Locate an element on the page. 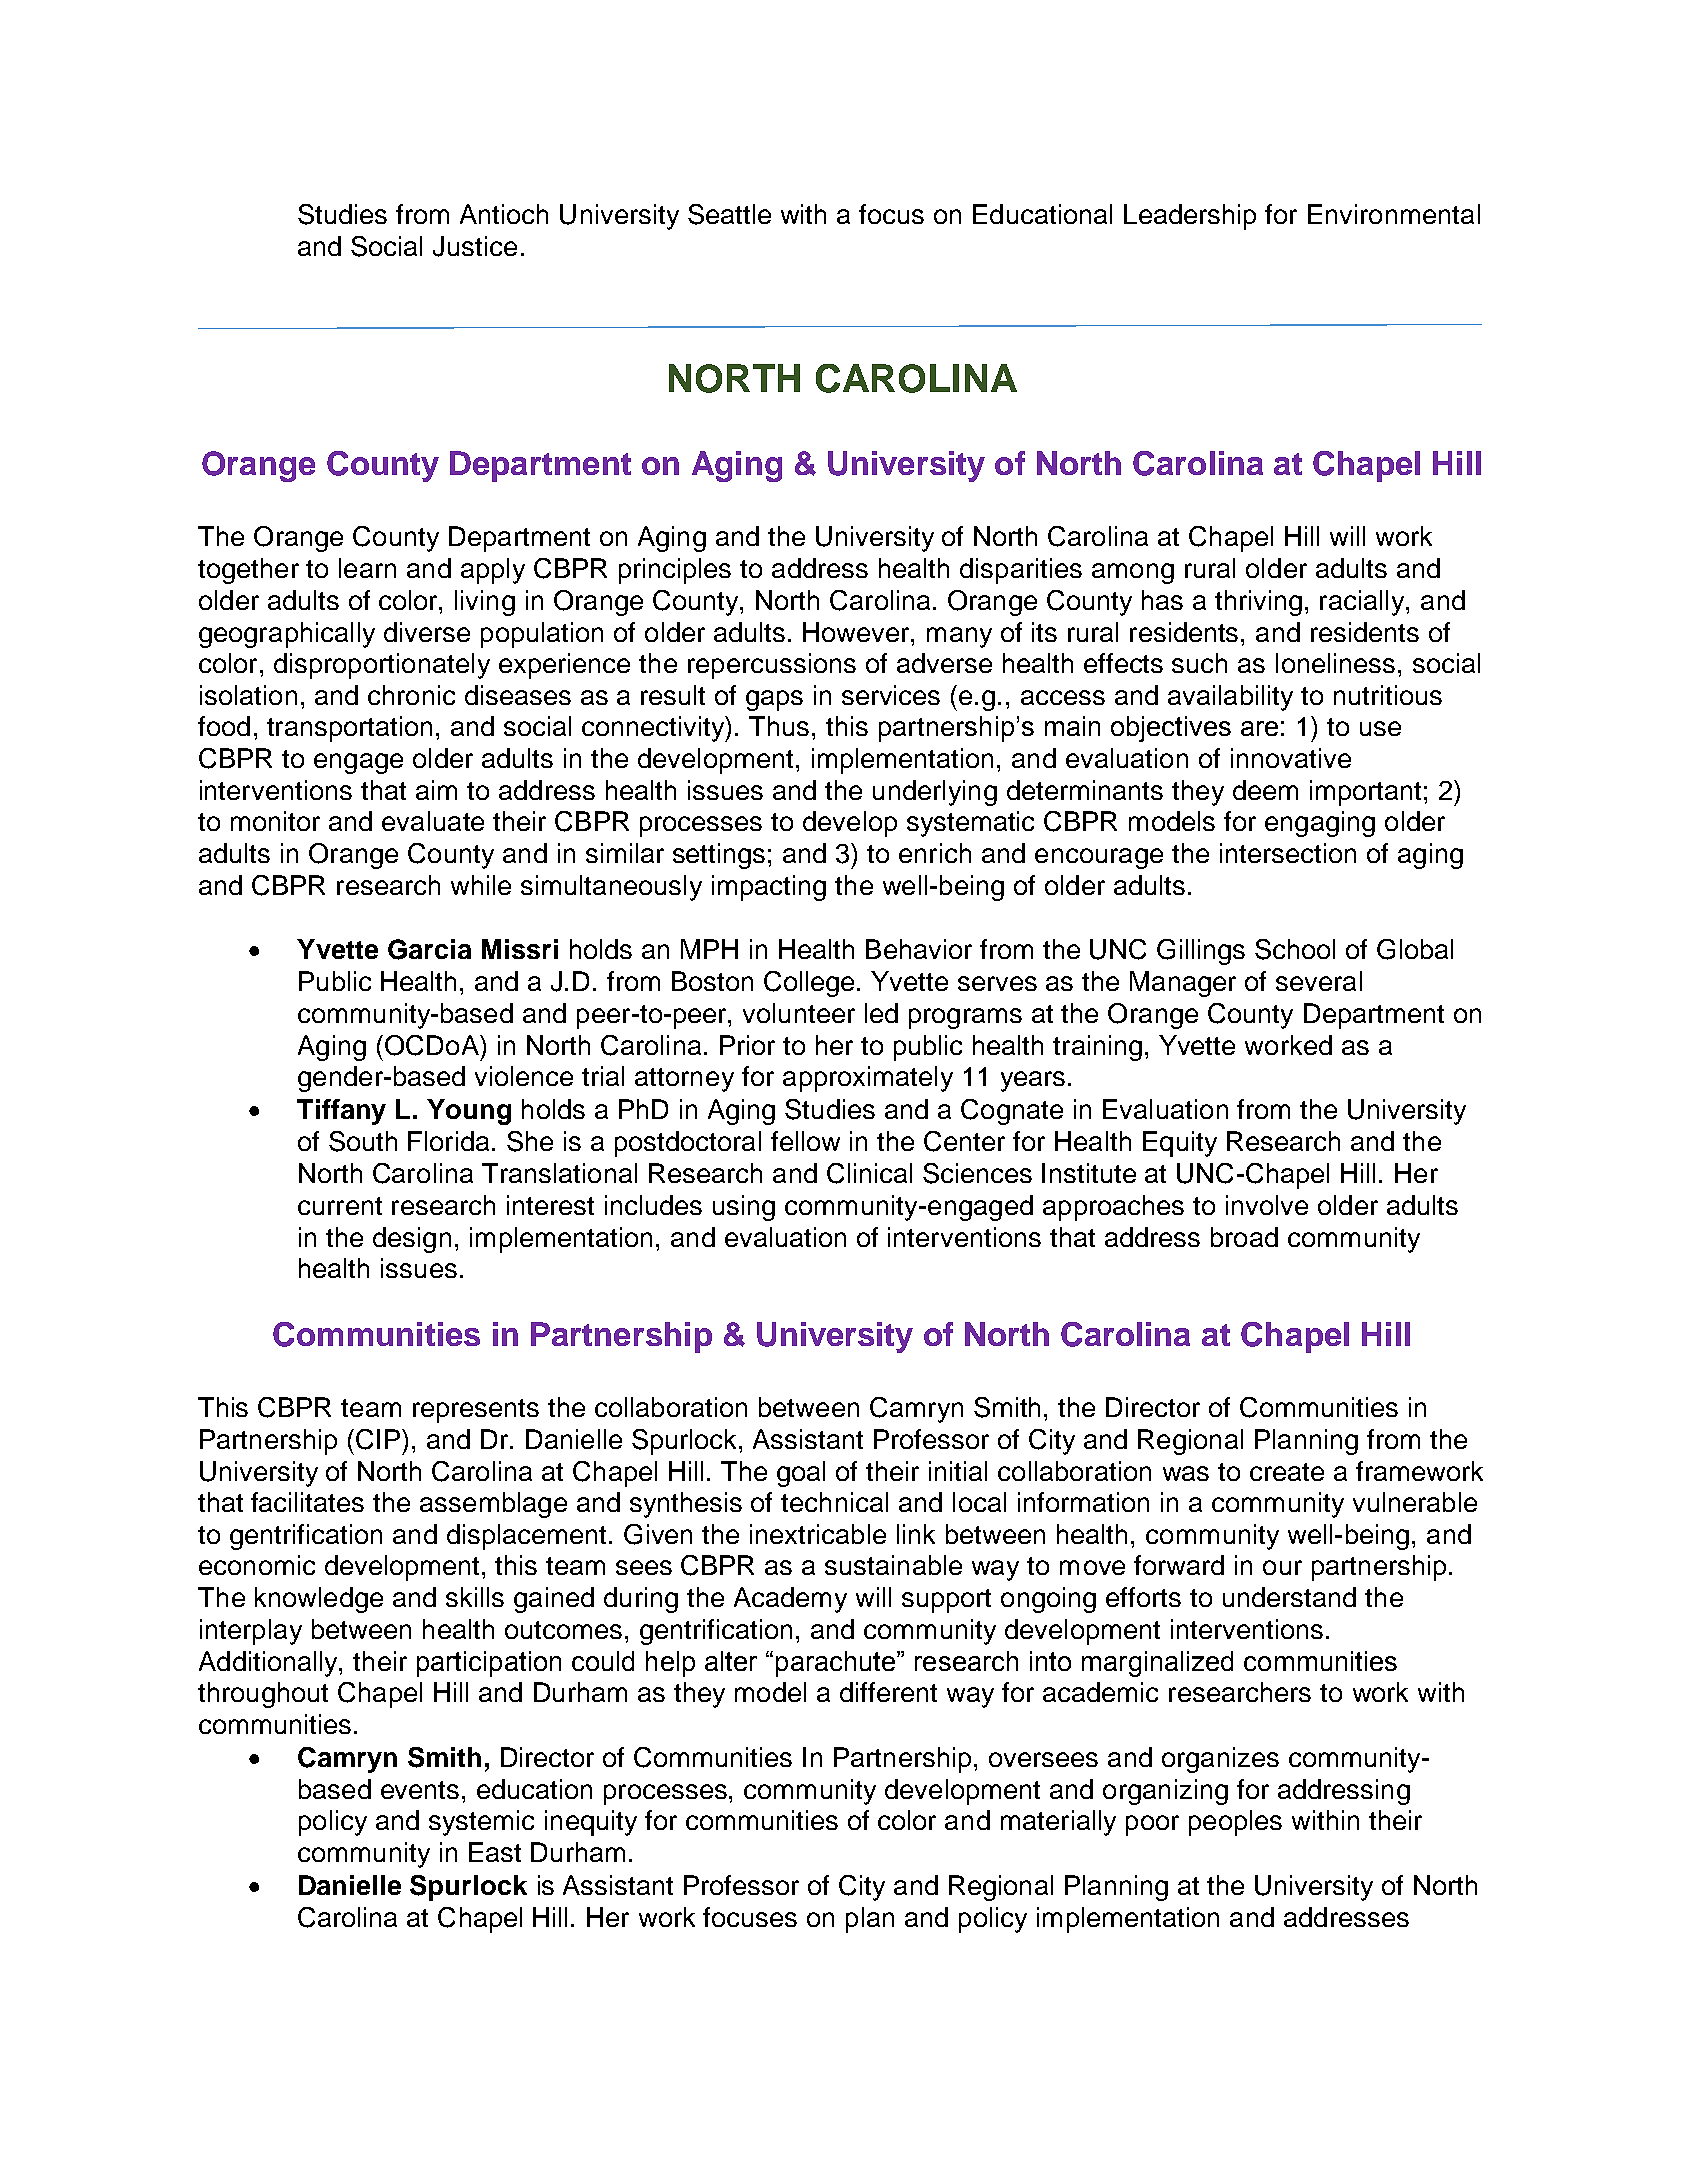  design is located at coordinates (412, 1240).
